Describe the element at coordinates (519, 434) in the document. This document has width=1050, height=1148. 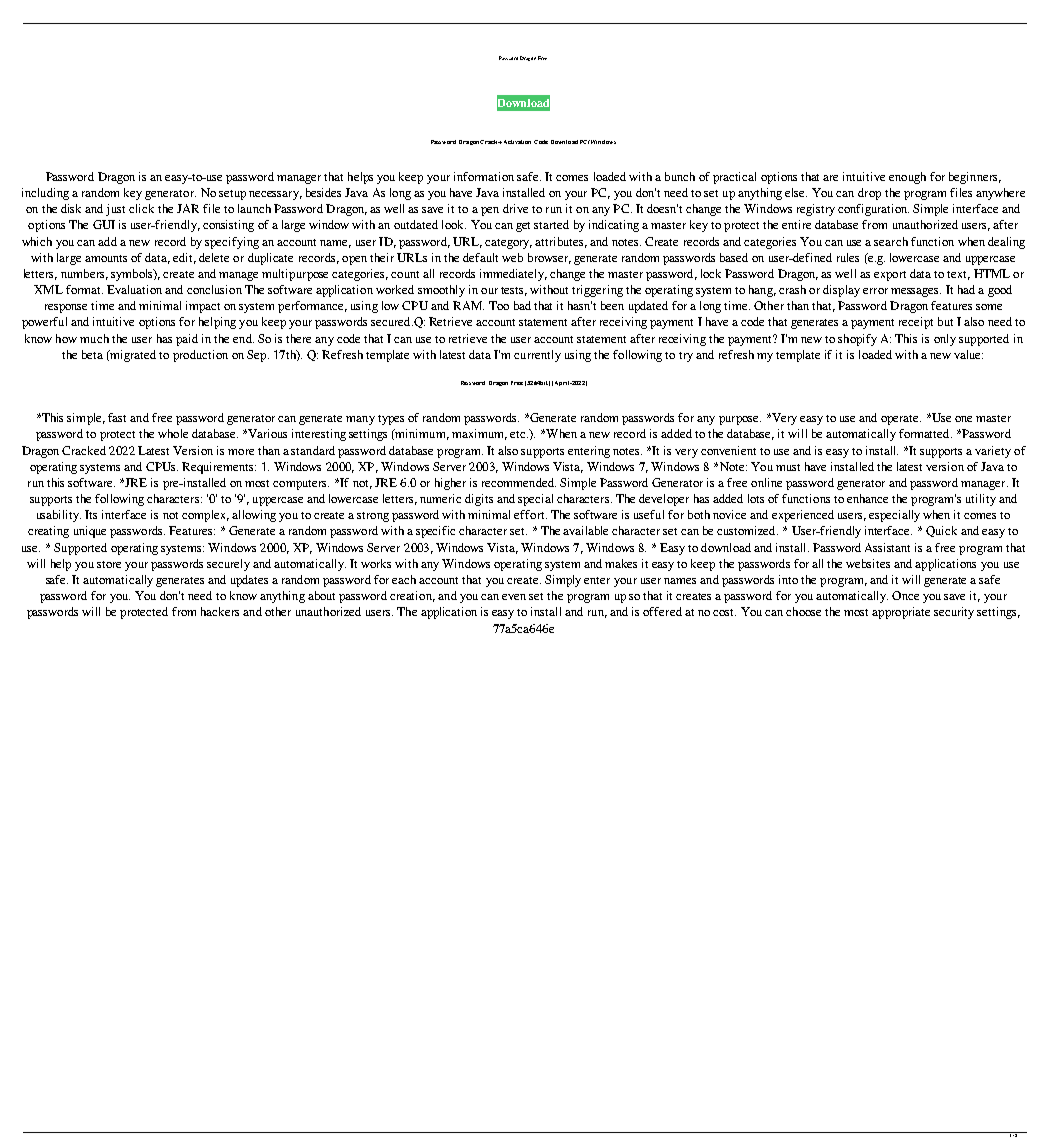
I see `etc` at that location.
